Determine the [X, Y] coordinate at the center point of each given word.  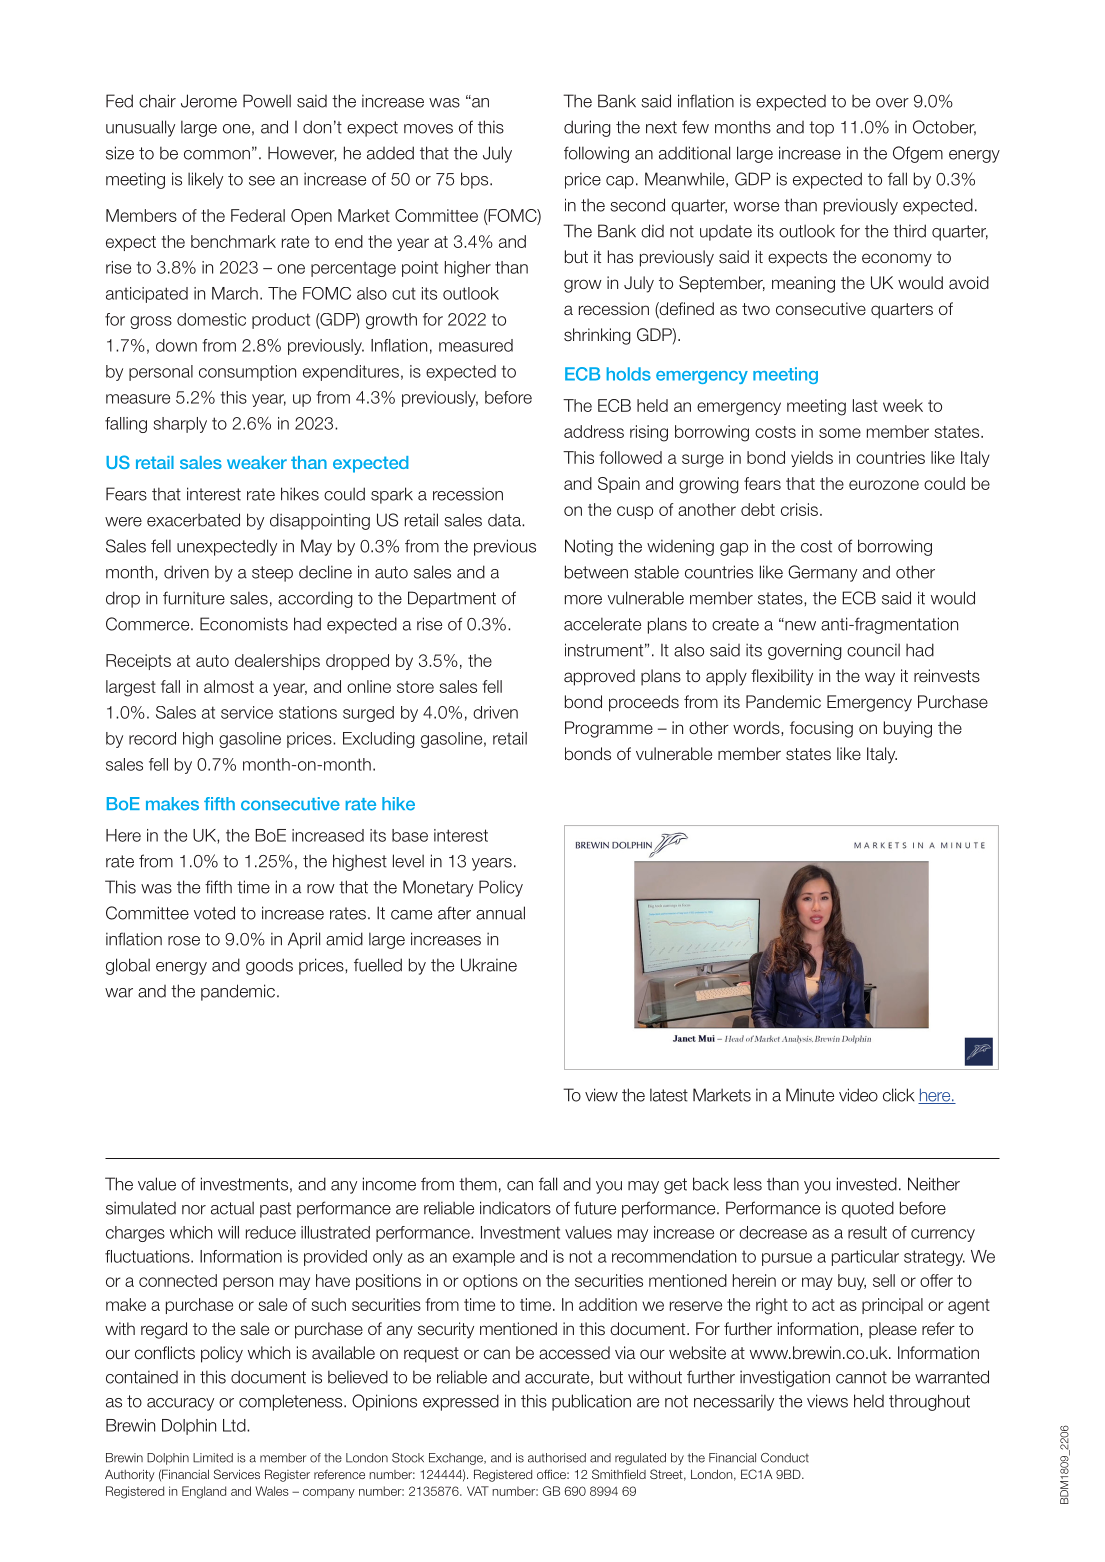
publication [591, 1402]
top [821, 129]
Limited [213, 1458]
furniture [194, 598]
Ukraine [489, 965]
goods [269, 966]
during [587, 128]
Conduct [785, 1458]
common [217, 155]
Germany [822, 573]
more [583, 600]
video [858, 1095]
